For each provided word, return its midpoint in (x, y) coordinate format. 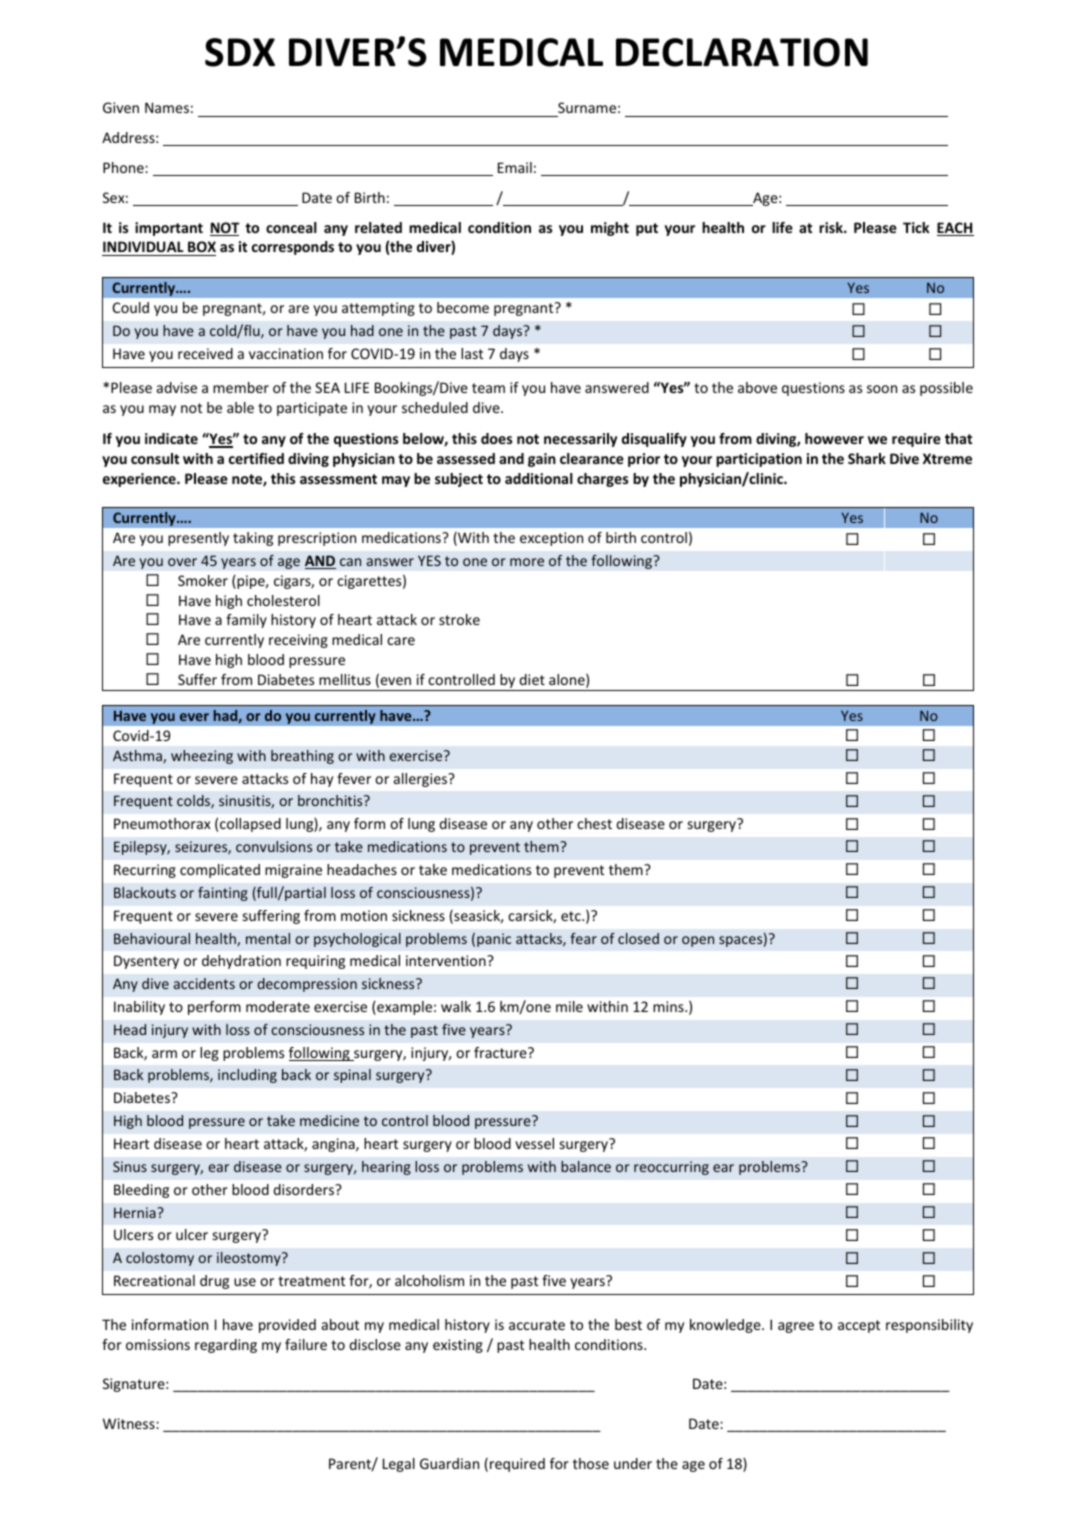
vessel (534, 1143)
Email (515, 167)
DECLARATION (742, 52)
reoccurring (671, 1168)
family (246, 621)
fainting (223, 894)
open (698, 941)
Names (167, 107)
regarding (226, 1346)
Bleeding (141, 1191)
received (205, 353)
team (488, 388)
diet (532, 679)
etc (572, 916)
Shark (867, 458)
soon (882, 389)
